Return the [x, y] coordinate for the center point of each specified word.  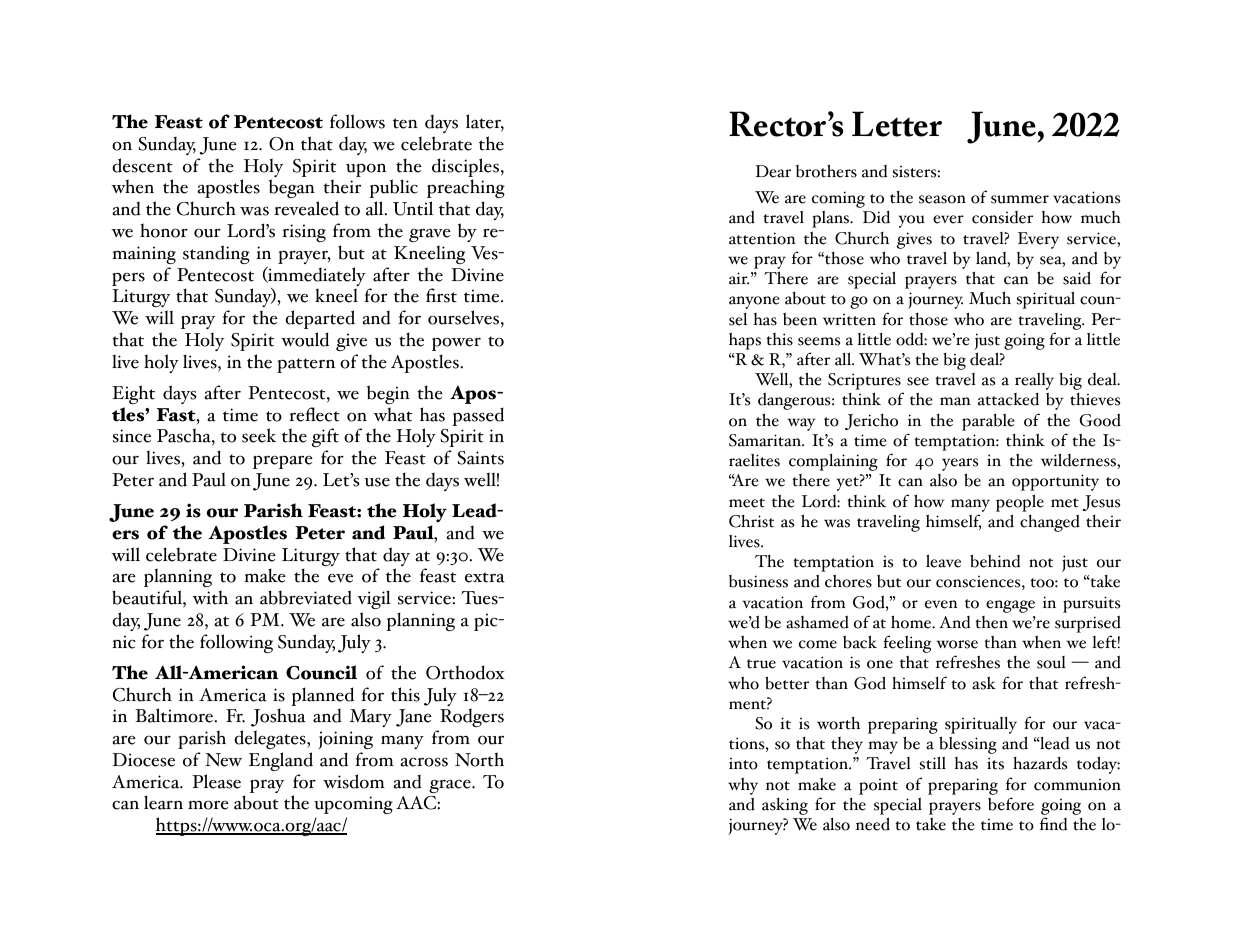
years [960, 466]
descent [142, 165]
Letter [897, 124]
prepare [283, 462]
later [485, 122]
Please [216, 781]
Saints [481, 458]
